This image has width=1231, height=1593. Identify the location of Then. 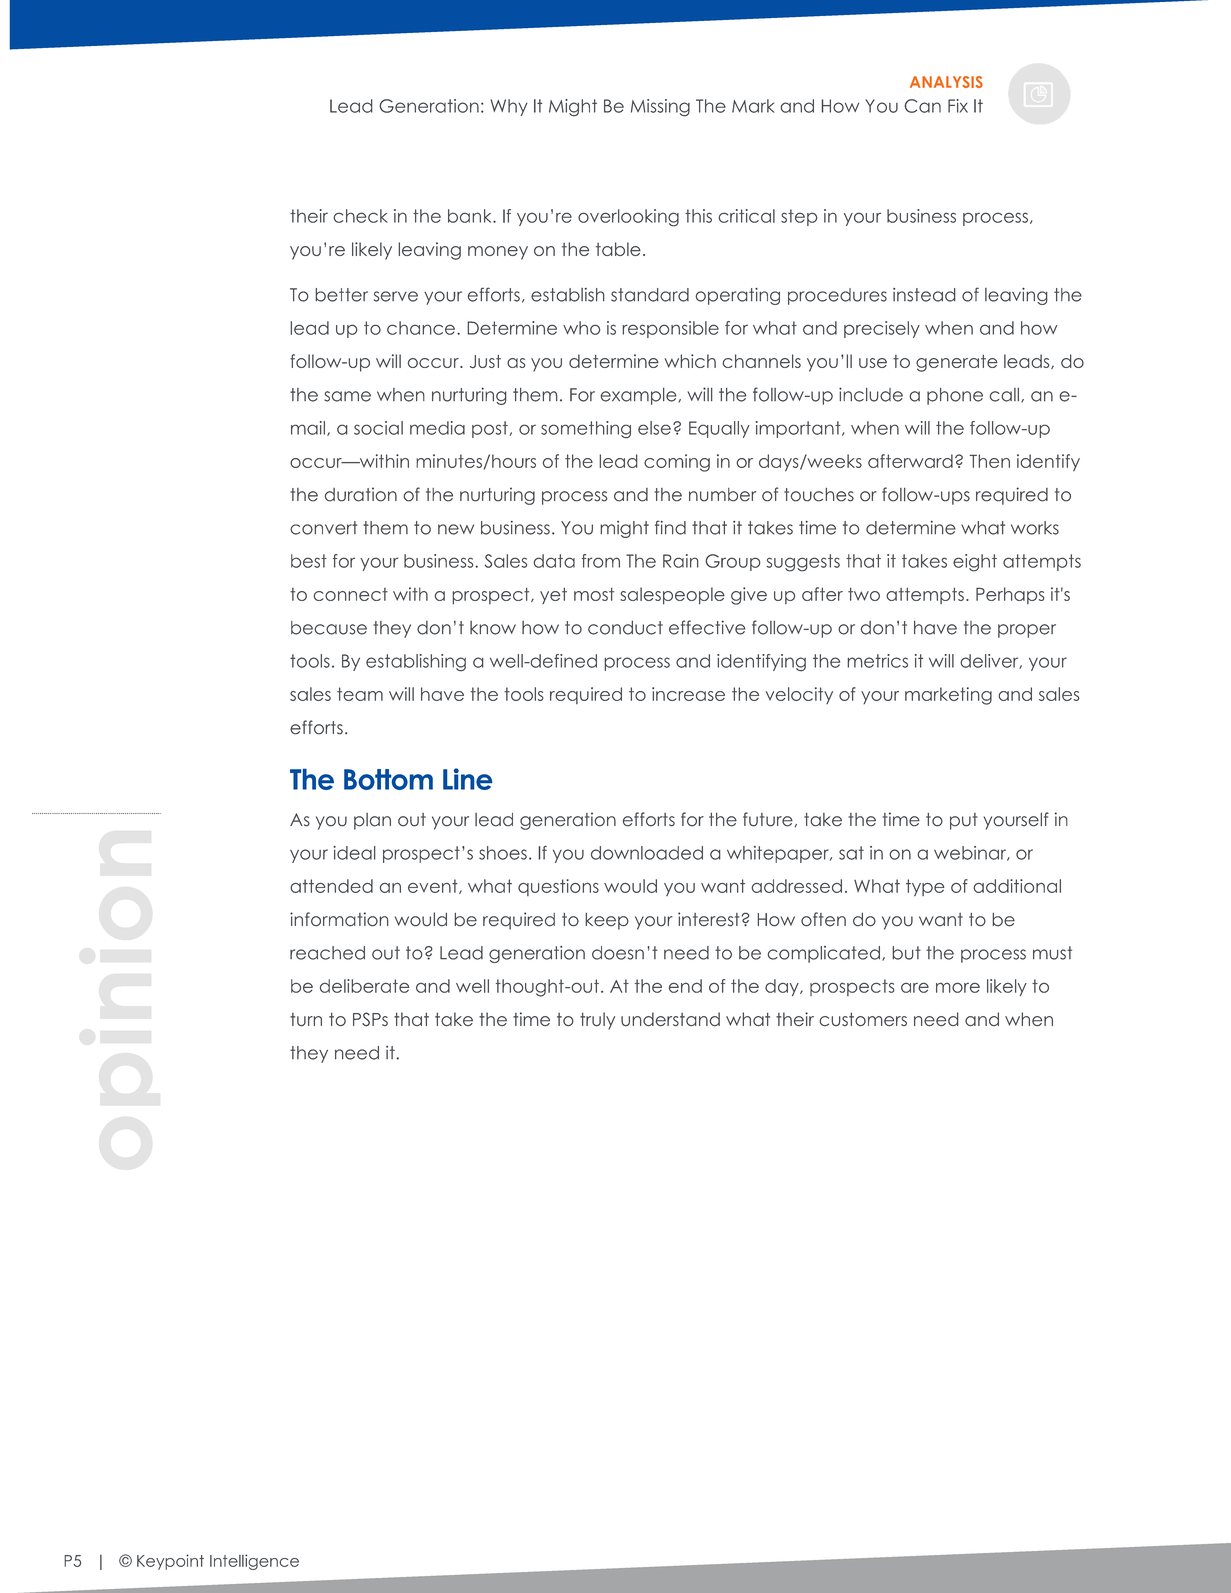
(990, 461).
